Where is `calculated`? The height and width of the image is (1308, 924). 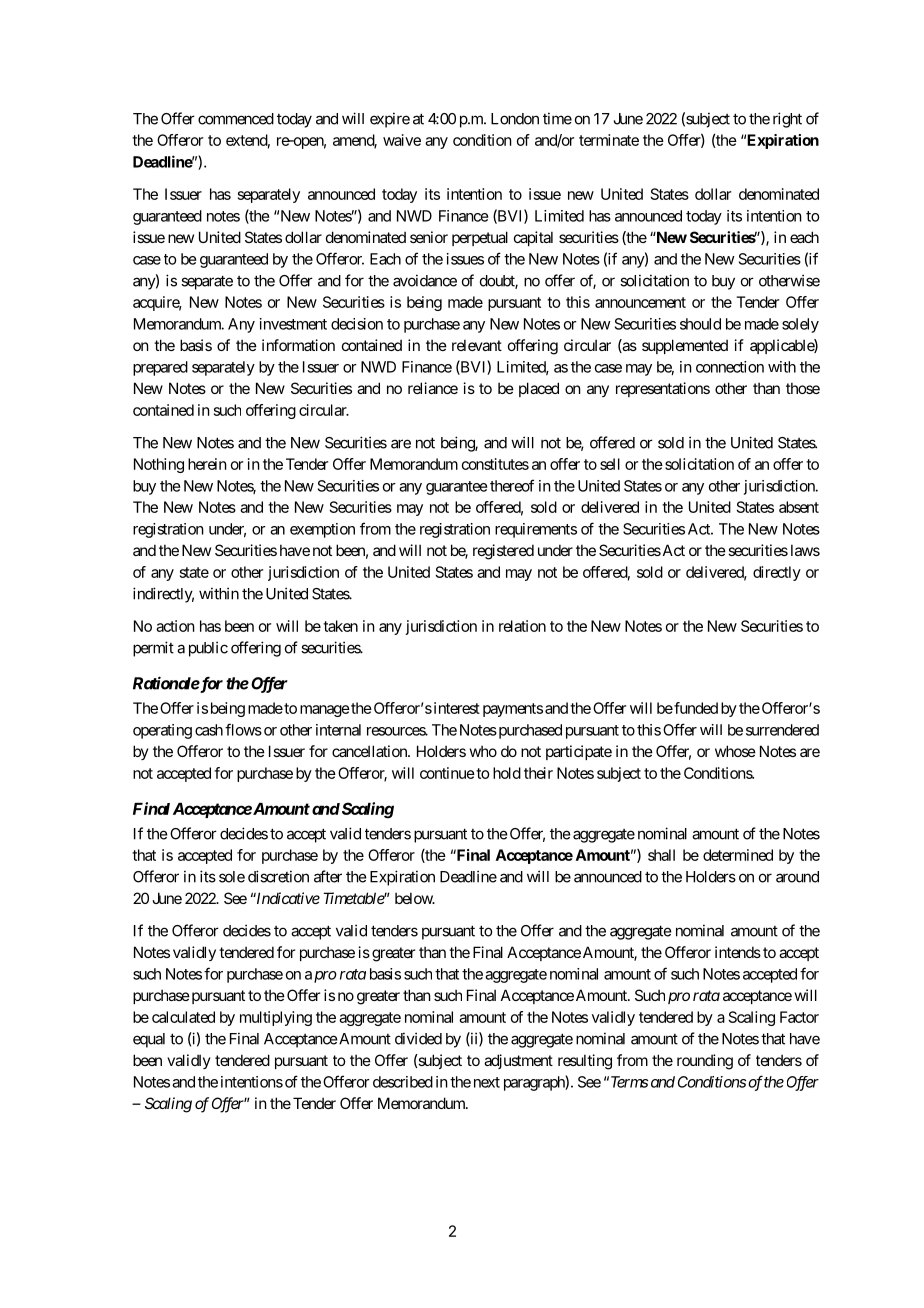 calculated is located at coordinates (183, 1017).
